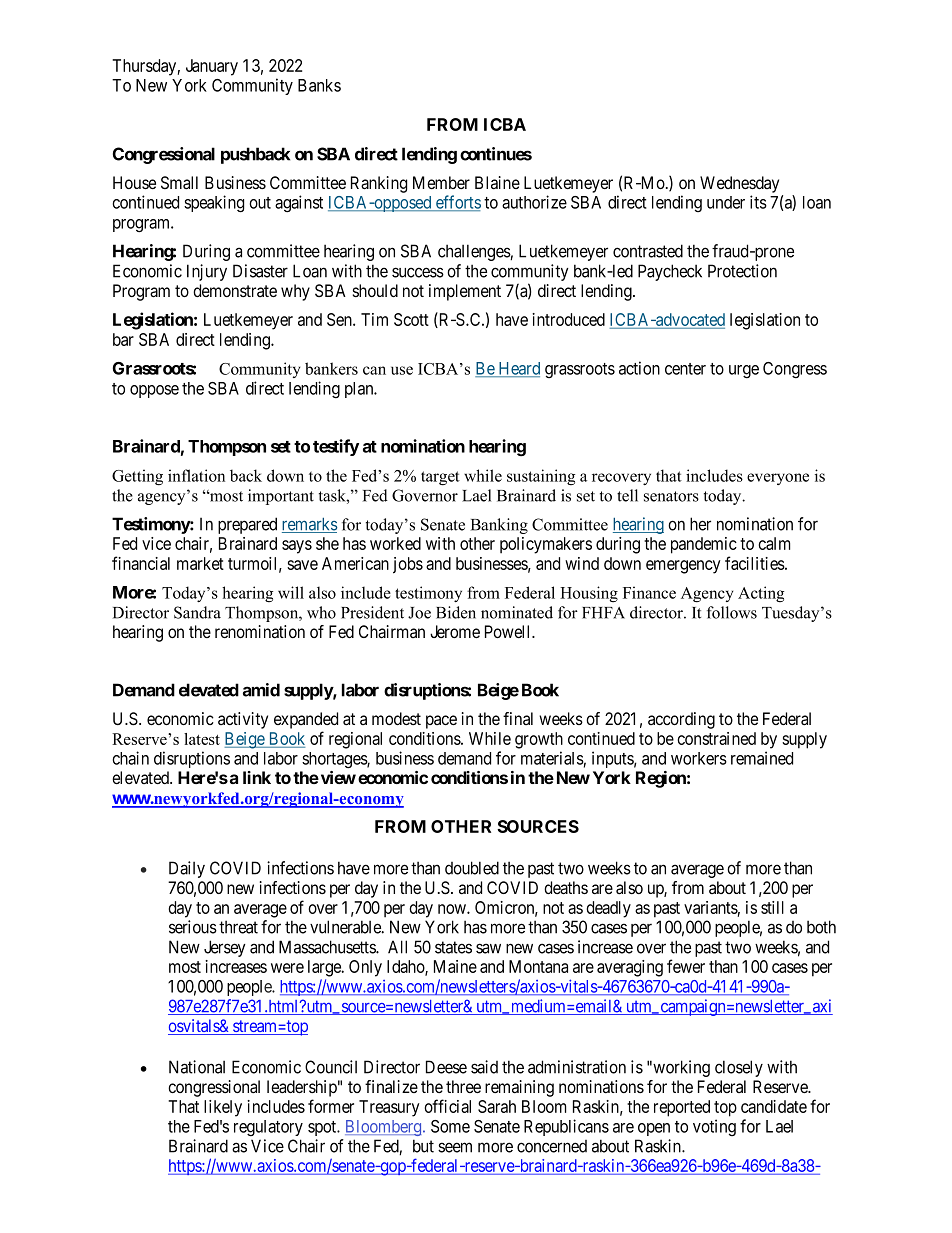  What do you see at coordinates (123, 339) in the image?
I see `bar` at bounding box center [123, 339].
